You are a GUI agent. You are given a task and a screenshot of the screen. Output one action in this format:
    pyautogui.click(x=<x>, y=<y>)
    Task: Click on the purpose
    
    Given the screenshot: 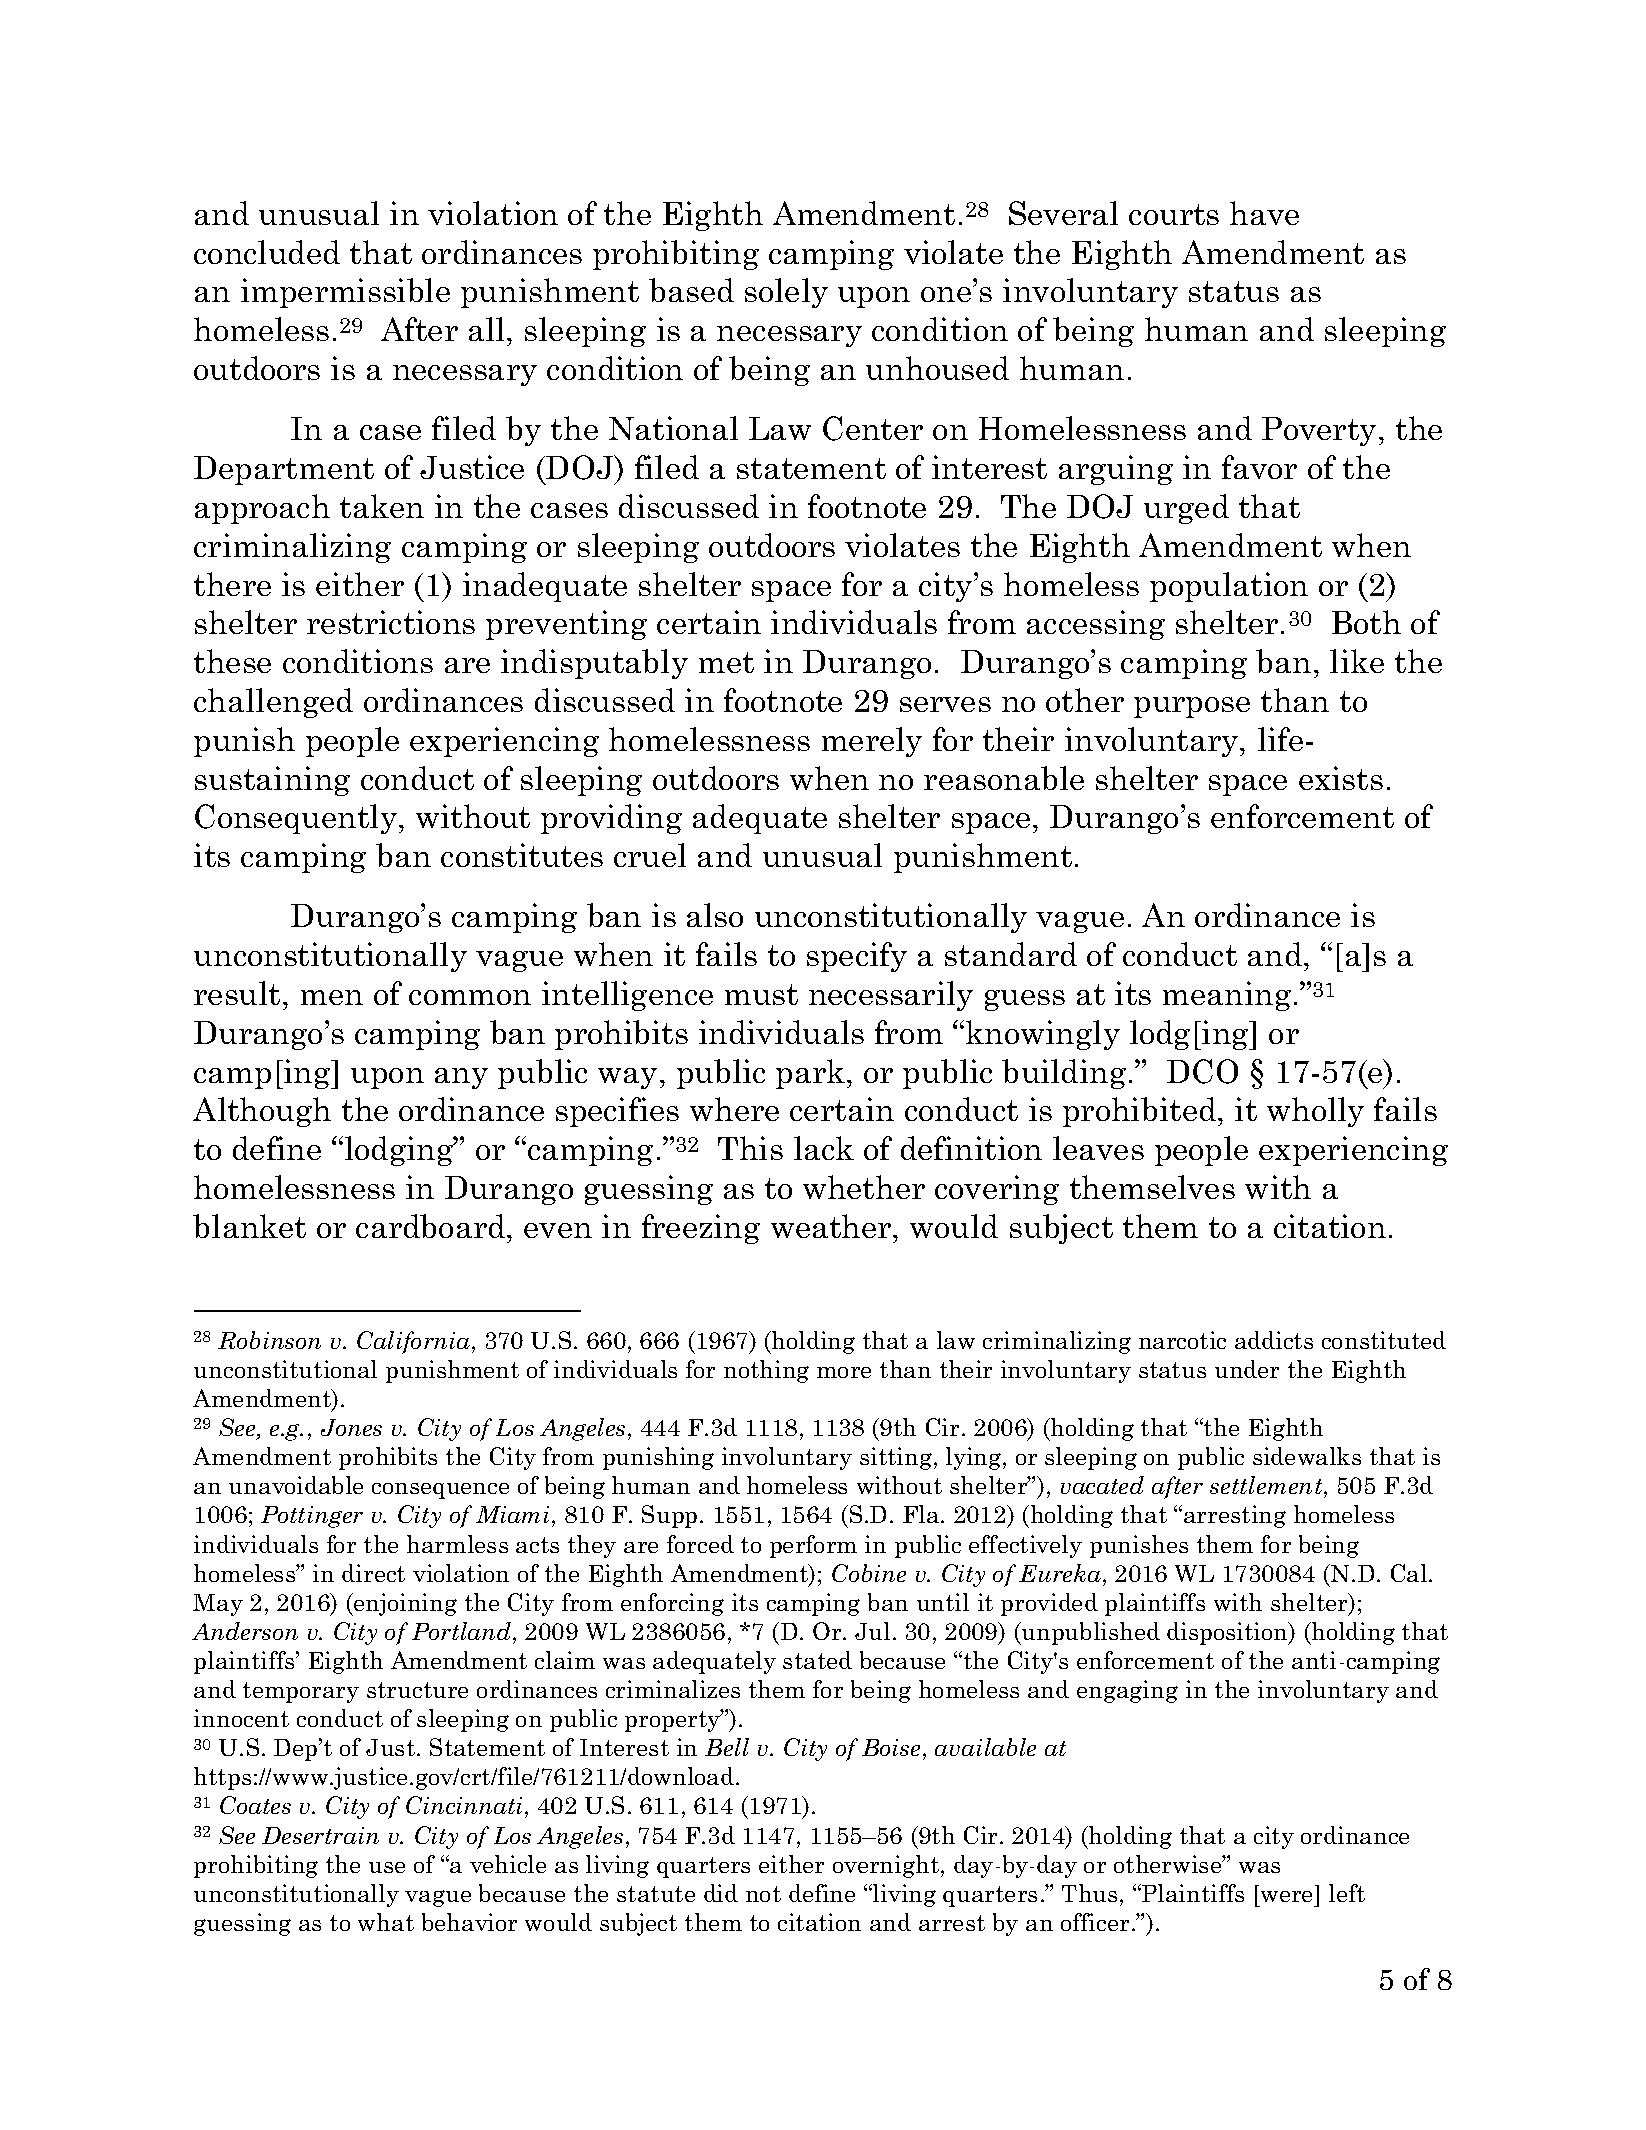 What is the action you would take?
    pyautogui.click(x=1192, y=707)
